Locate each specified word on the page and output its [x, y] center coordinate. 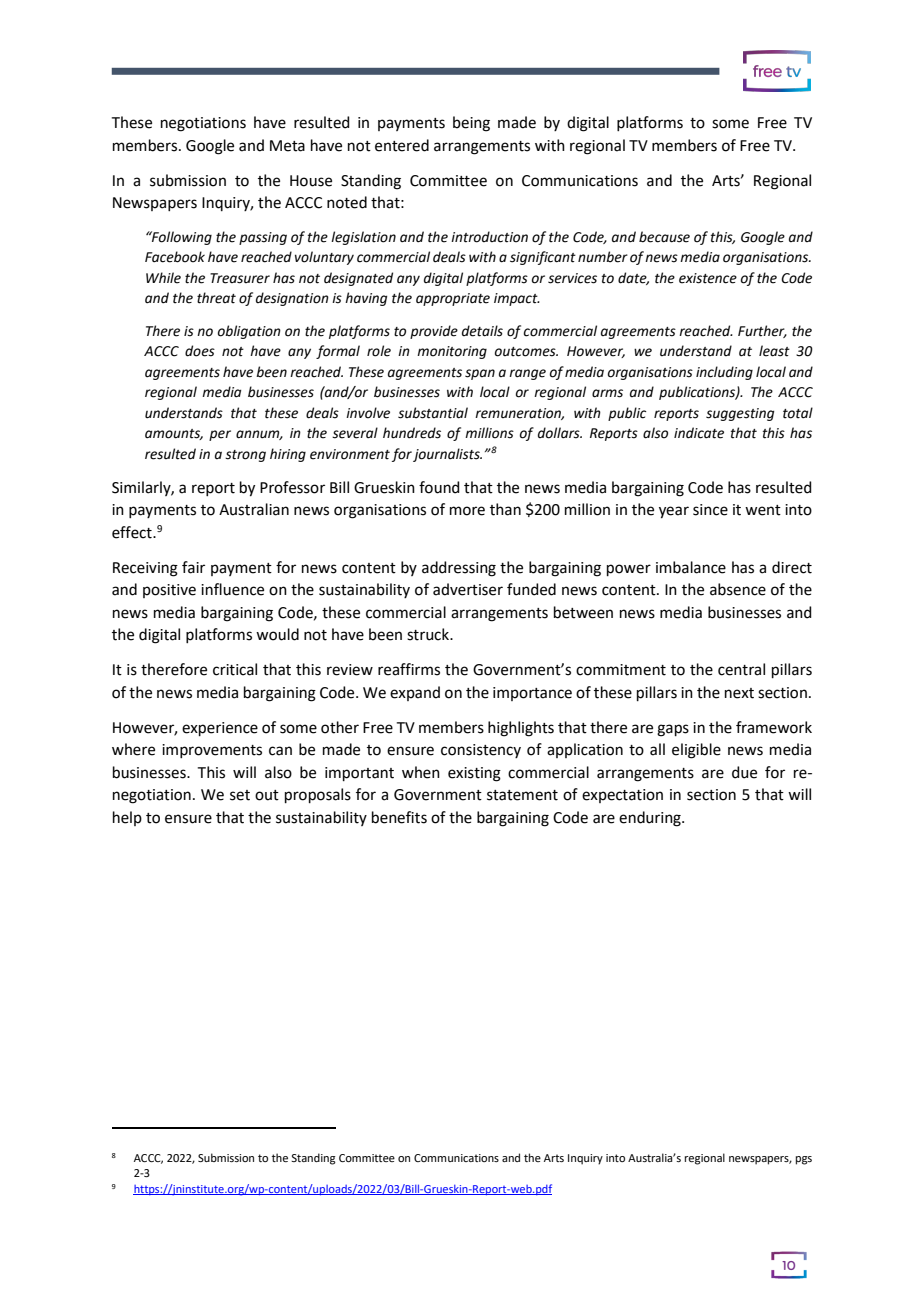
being [471, 124]
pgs [804, 1160]
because [664, 237]
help [127, 818]
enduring [651, 819]
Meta [287, 146]
